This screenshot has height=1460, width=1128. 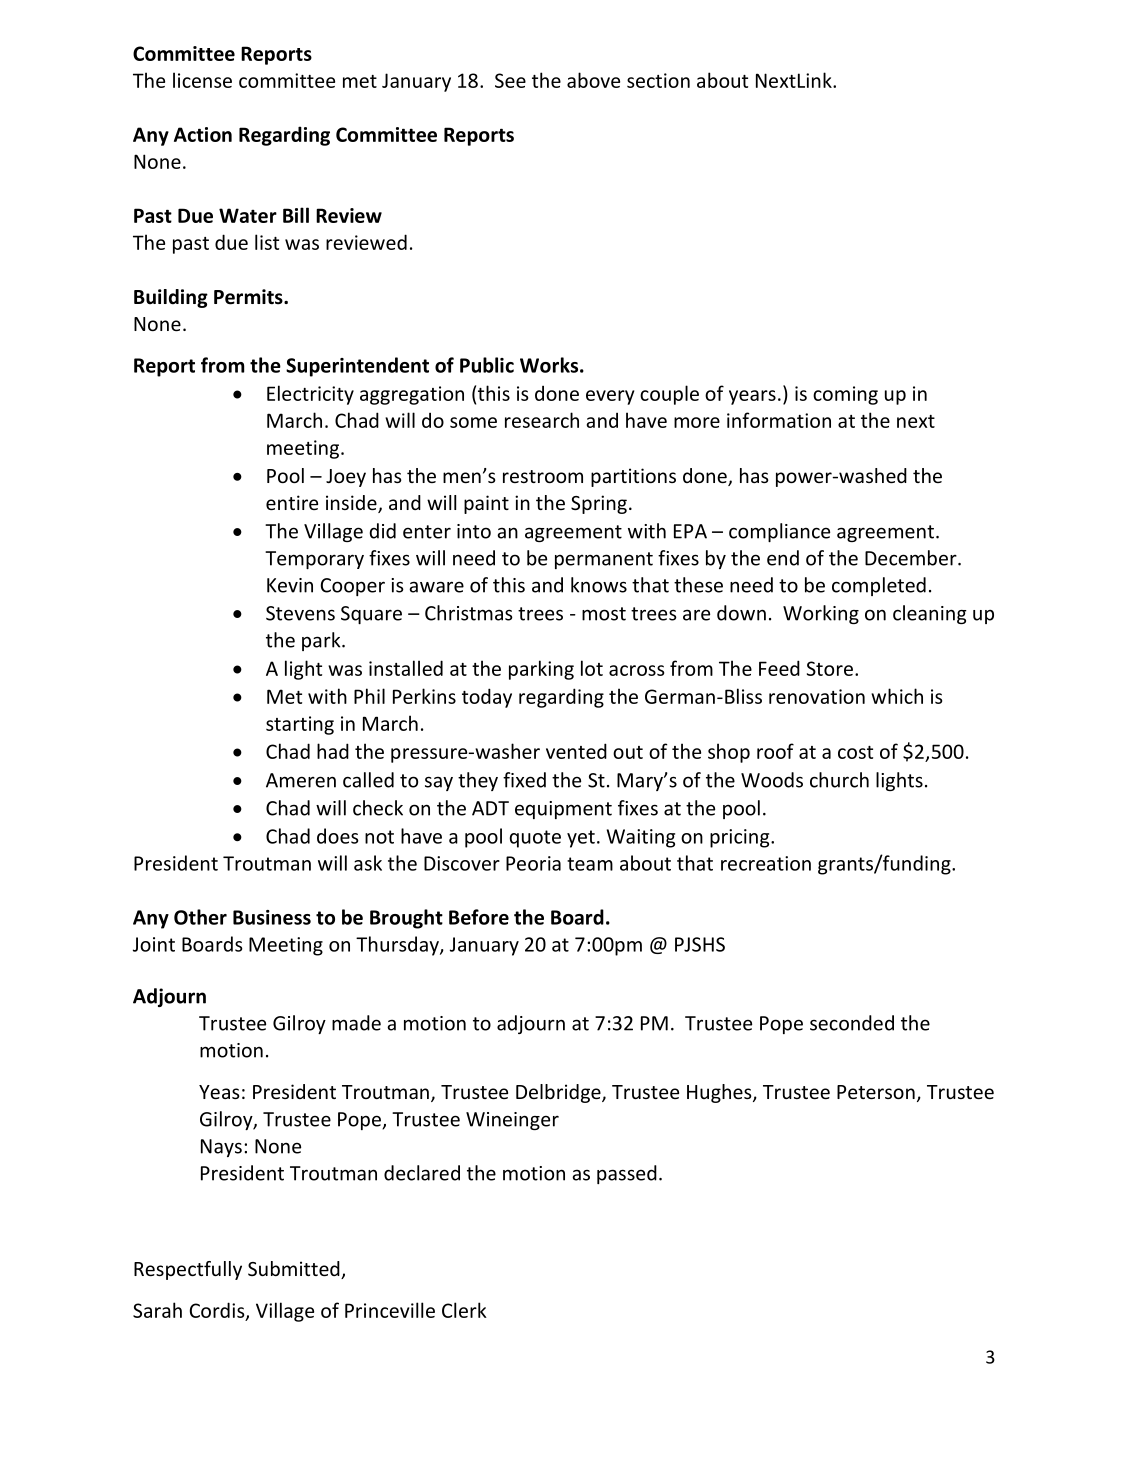 What do you see at coordinates (203, 134) in the screenshot?
I see `Action` at bounding box center [203, 134].
